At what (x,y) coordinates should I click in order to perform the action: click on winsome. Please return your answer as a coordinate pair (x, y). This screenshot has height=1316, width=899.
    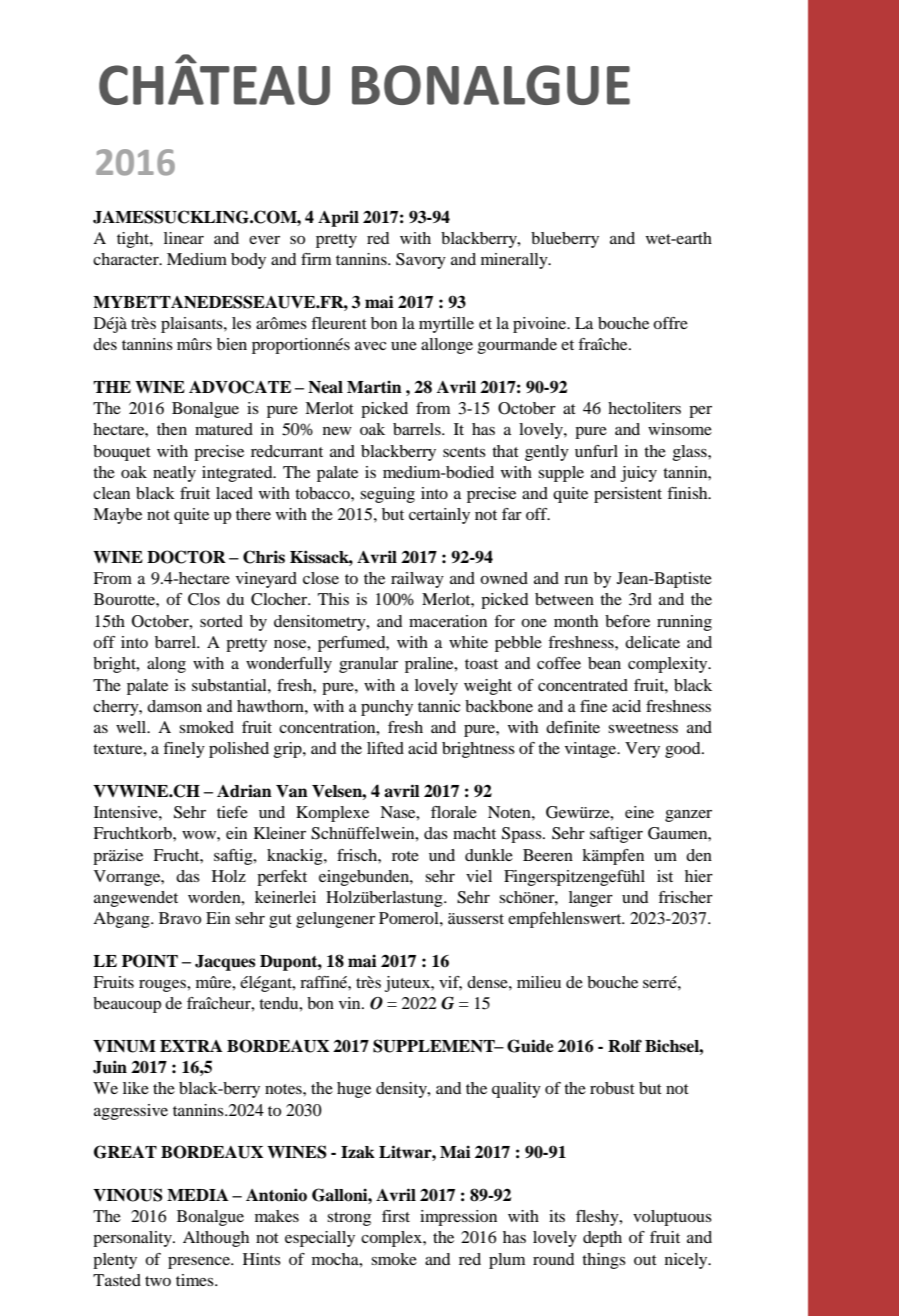
    Looking at the image, I should click on (680, 429).
